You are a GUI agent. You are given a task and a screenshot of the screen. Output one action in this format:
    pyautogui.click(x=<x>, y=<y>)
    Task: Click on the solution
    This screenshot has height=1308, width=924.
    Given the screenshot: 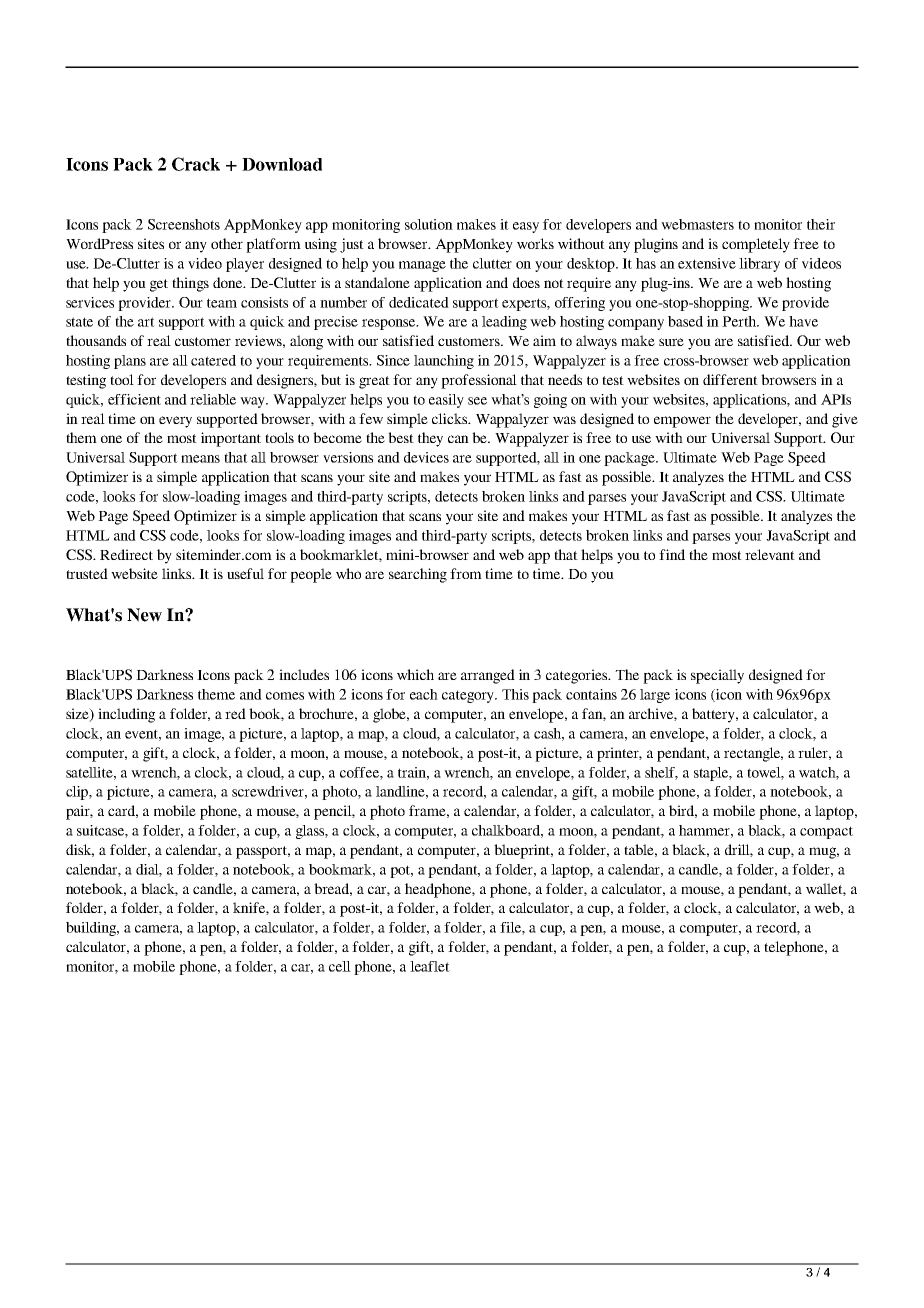 What is the action you would take?
    pyautogui.click(x=429, y=224)
